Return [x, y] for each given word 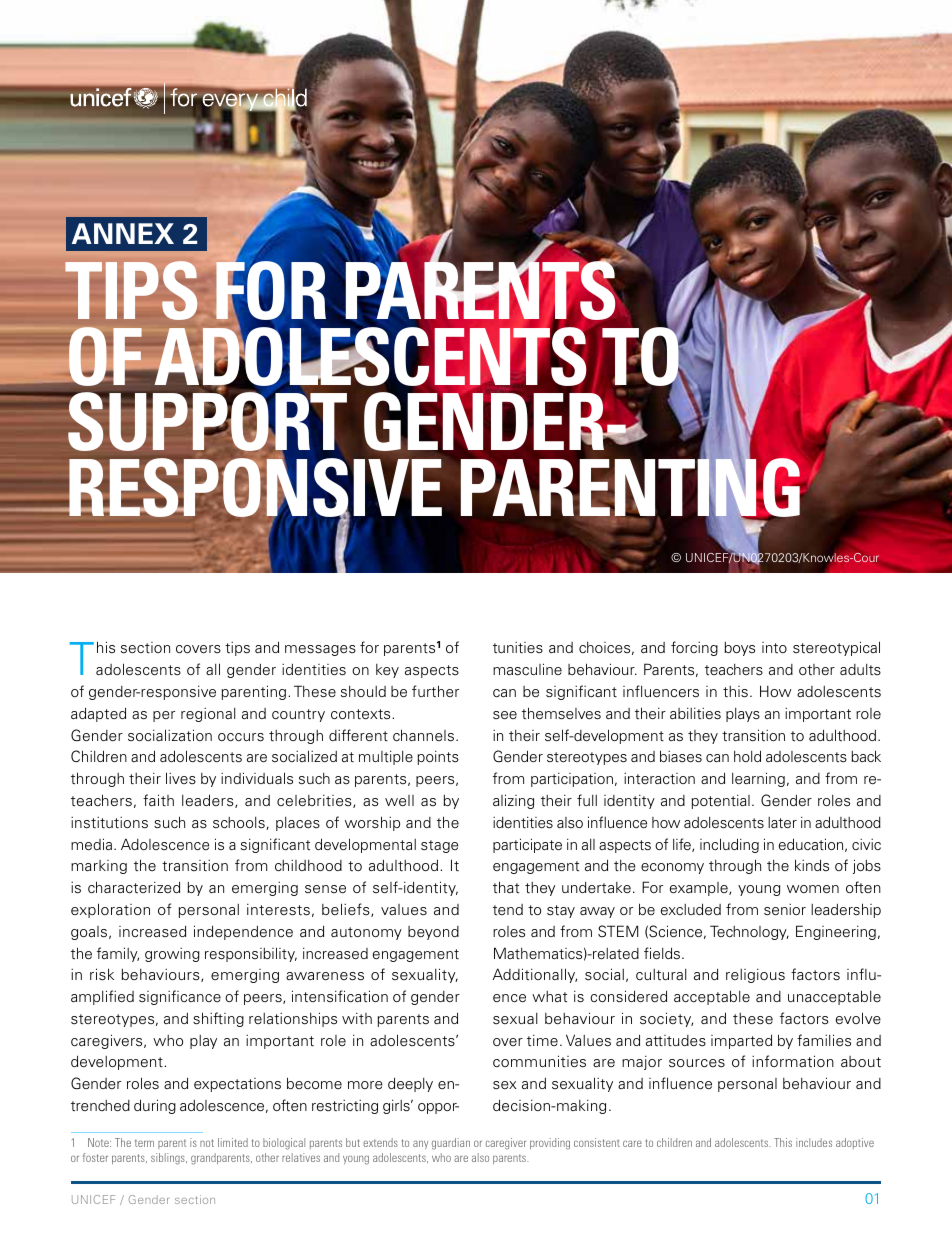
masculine [527, 669]
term [144, 1143]
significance [180, 997]
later [782, 823]
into [774, 647]
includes [814, 1142]
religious [755, 976]
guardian [451, 1144]
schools [240, 823]
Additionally [535, 975]
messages [320, 650]
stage [439, 846]
